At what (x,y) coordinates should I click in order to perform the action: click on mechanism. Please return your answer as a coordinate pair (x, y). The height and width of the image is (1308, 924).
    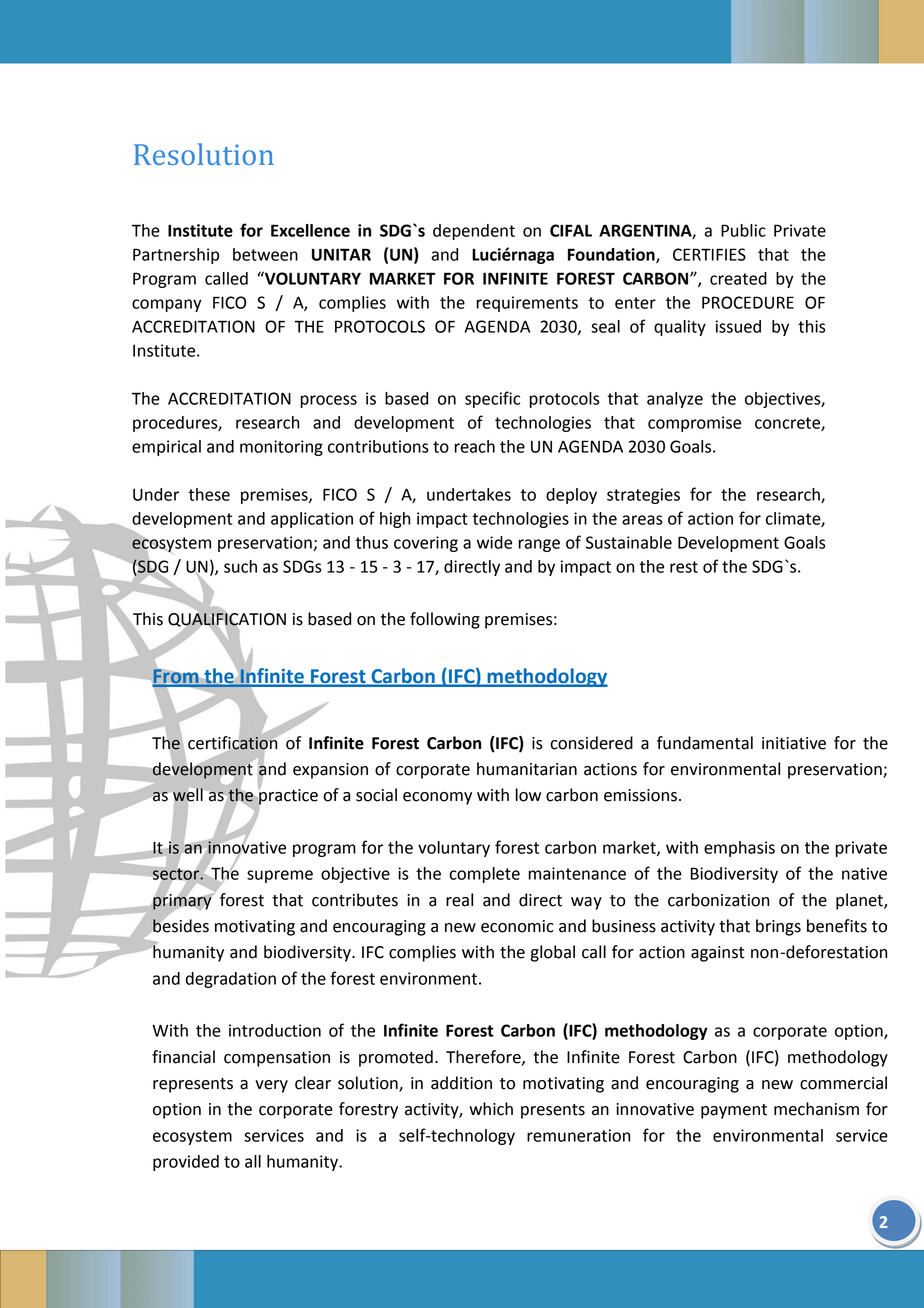
    Looking at the image, I should click on (816, 1109).
